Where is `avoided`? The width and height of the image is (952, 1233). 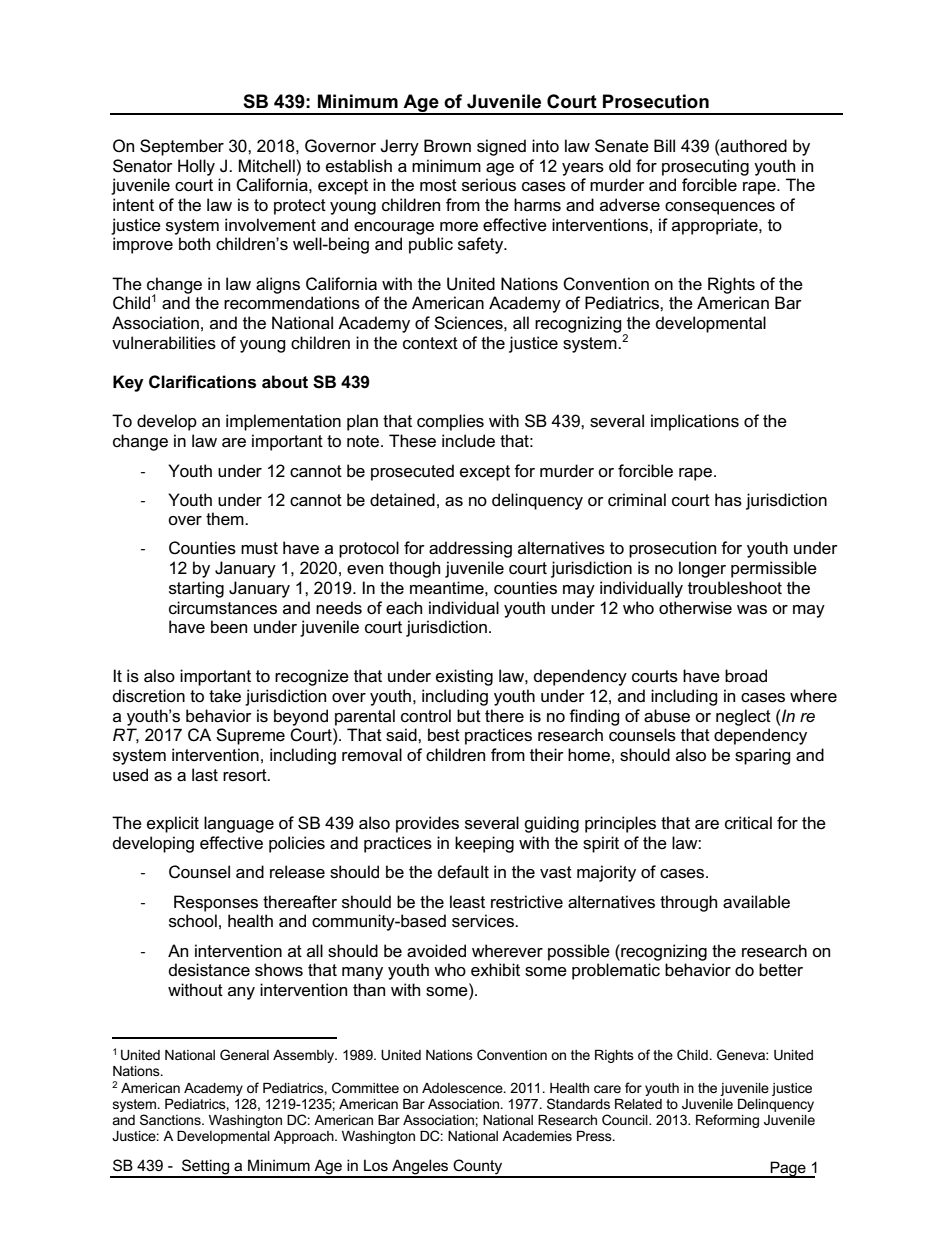
avoided is located at coordinates (436, 951).
